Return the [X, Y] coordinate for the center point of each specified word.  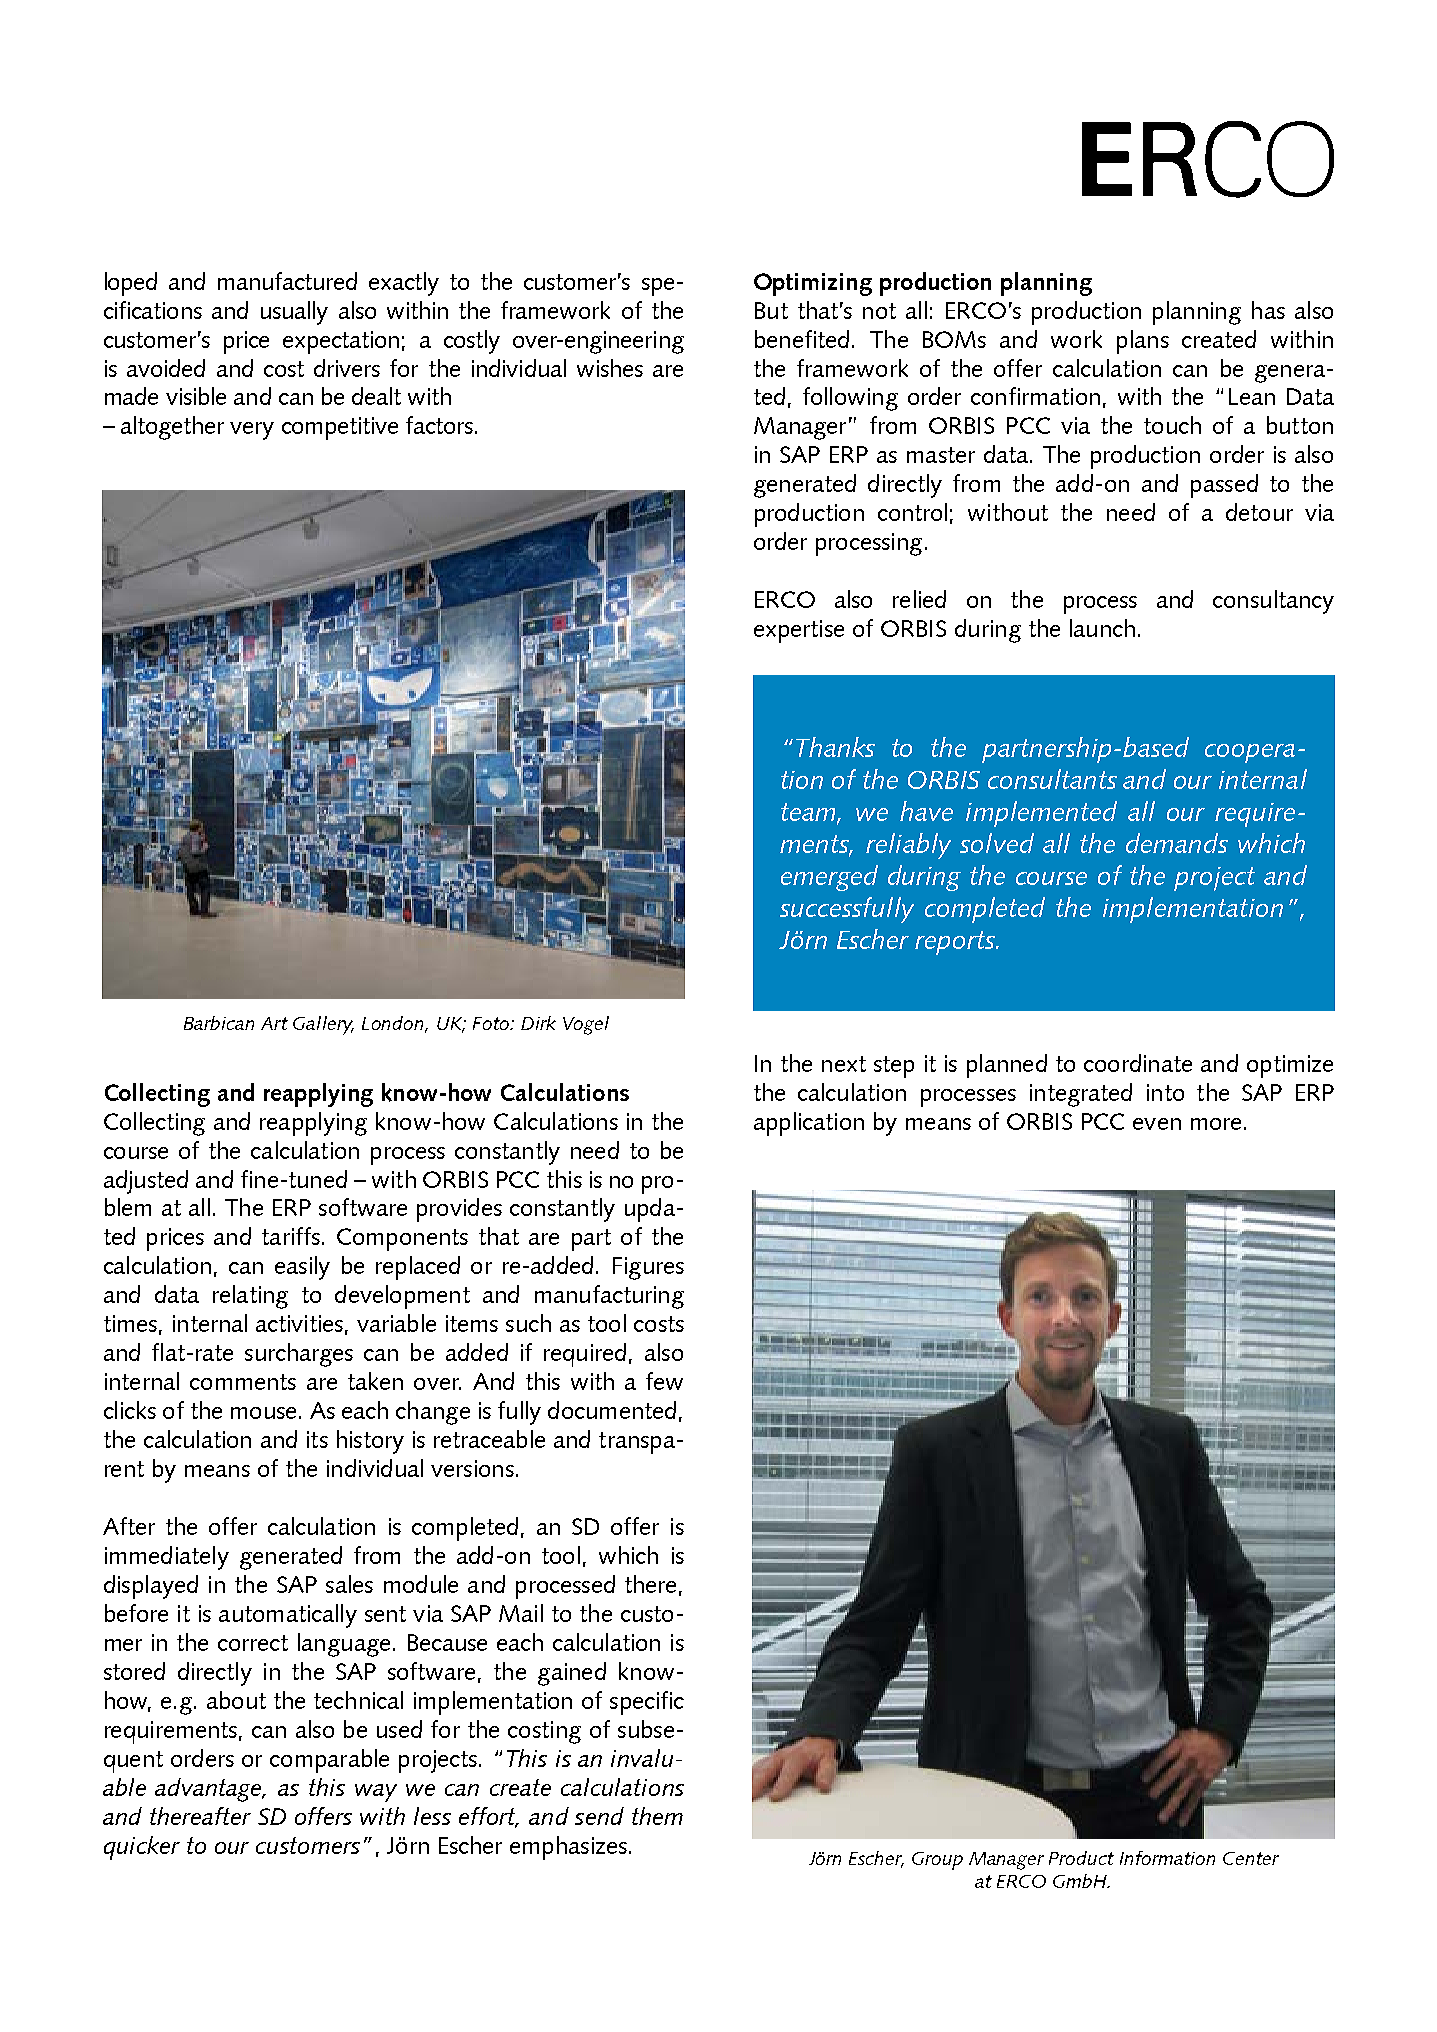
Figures [648, 1268]
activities [299, 1323]
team [809, 813]
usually [294, 313]
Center [1251, 1858]
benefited [802, 339]
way [376, 1793]
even [1157, 1124]
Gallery [323, 1025]
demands [1177, 843]
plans [1143, 342]
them [657, 1816]
